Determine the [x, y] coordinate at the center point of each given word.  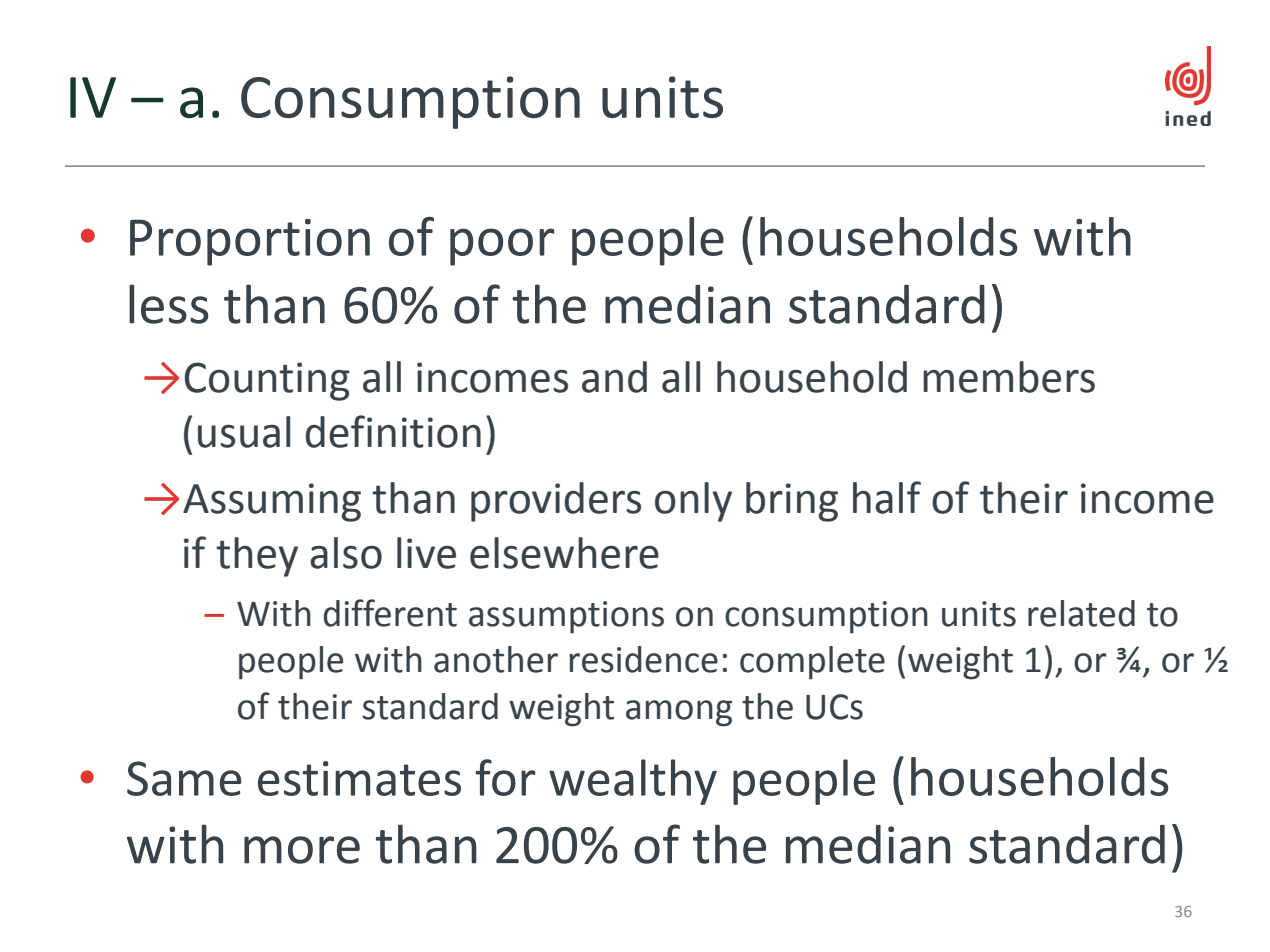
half [887, 497]
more [302, 850]
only [693, 502]
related [1081, 613]
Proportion [250, 242]
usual [244, 432]
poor [502, 247]
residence [644, 659]
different [390, 613]
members [1009, 377]
